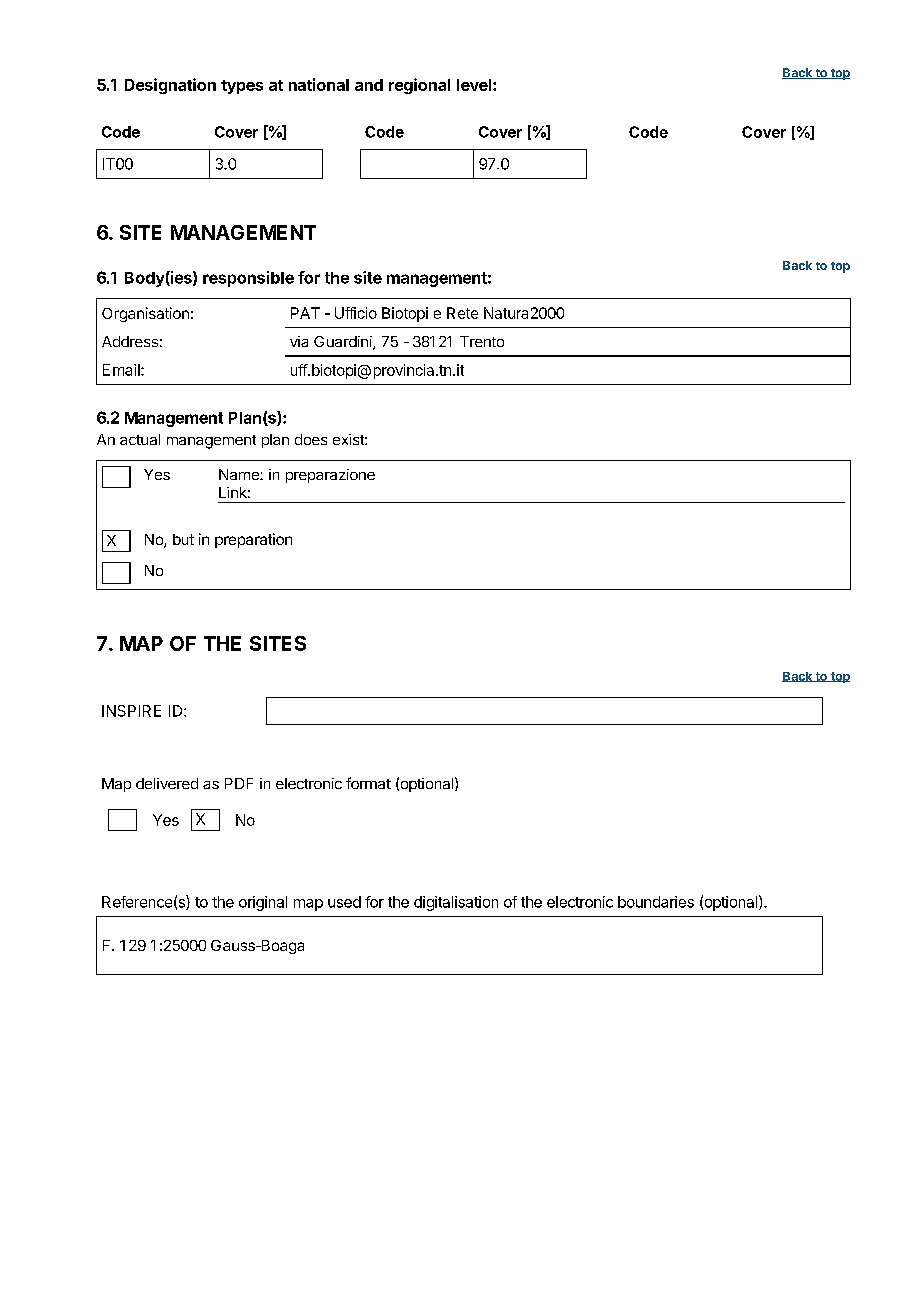  I want to click on Designation, so click(170, 86).
